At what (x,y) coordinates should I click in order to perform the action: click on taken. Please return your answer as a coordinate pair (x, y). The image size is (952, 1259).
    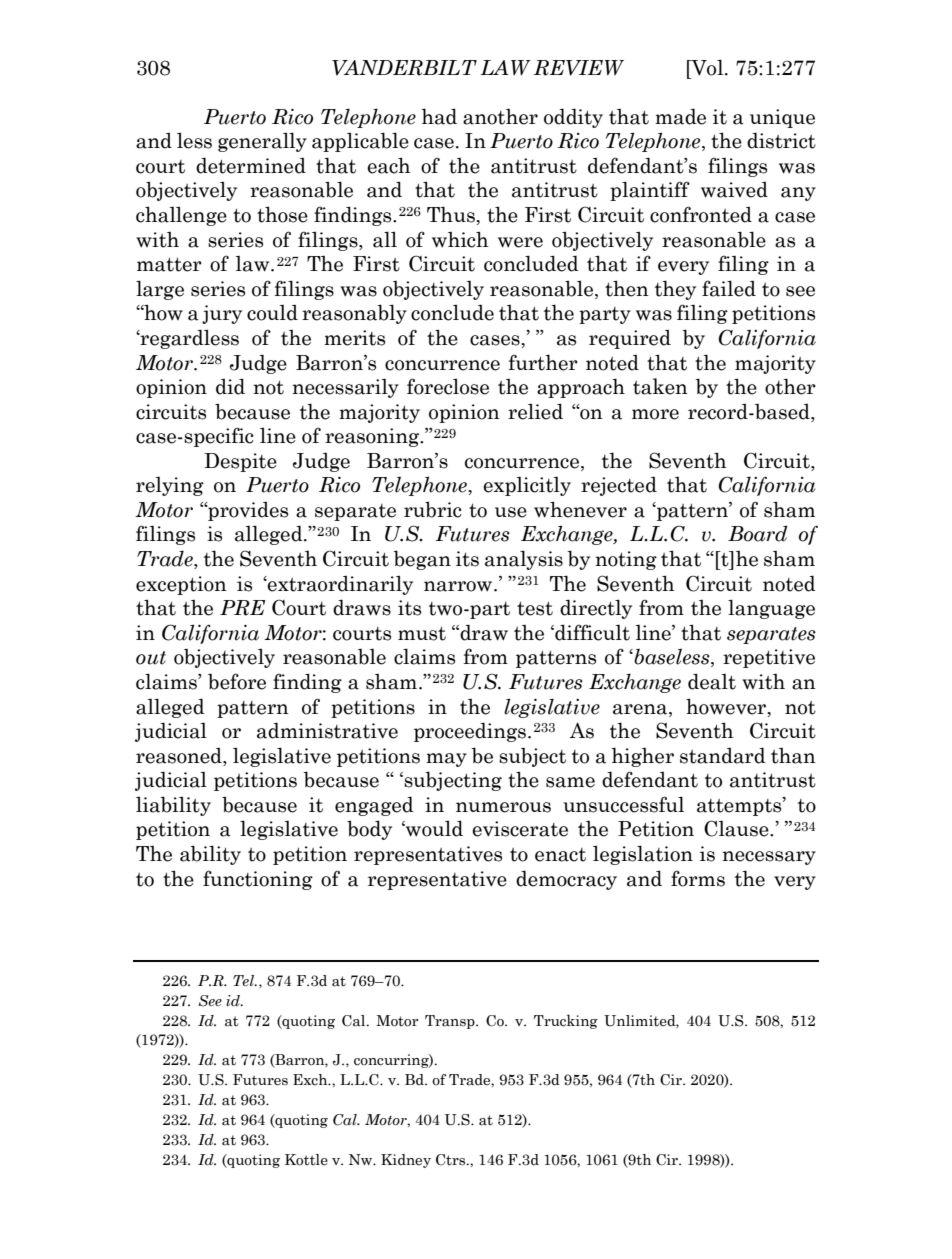
    Looking at the image, I should click on (660, 386).
